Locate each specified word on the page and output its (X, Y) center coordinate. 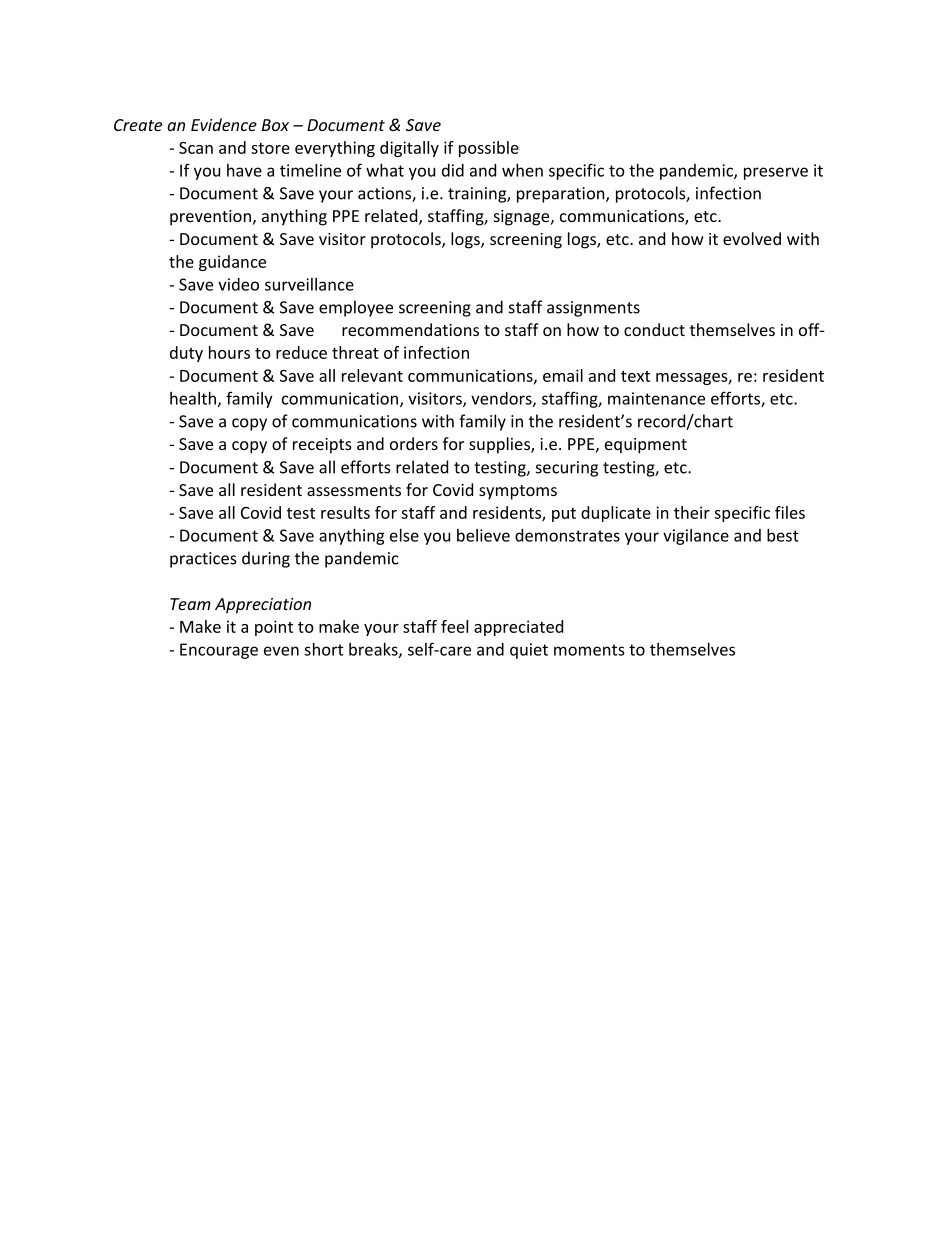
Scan (196, 147)
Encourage (219, 651)
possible (489, 149)
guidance (232, 263)
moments (589, 650)
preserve (776, 173)
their (692, 512)
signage (523, 218)
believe (483, 535)
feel (454, 626)
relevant (372, 375)
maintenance (656, 398)
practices (203, 560)
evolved (752, 238)
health (193, 398)
